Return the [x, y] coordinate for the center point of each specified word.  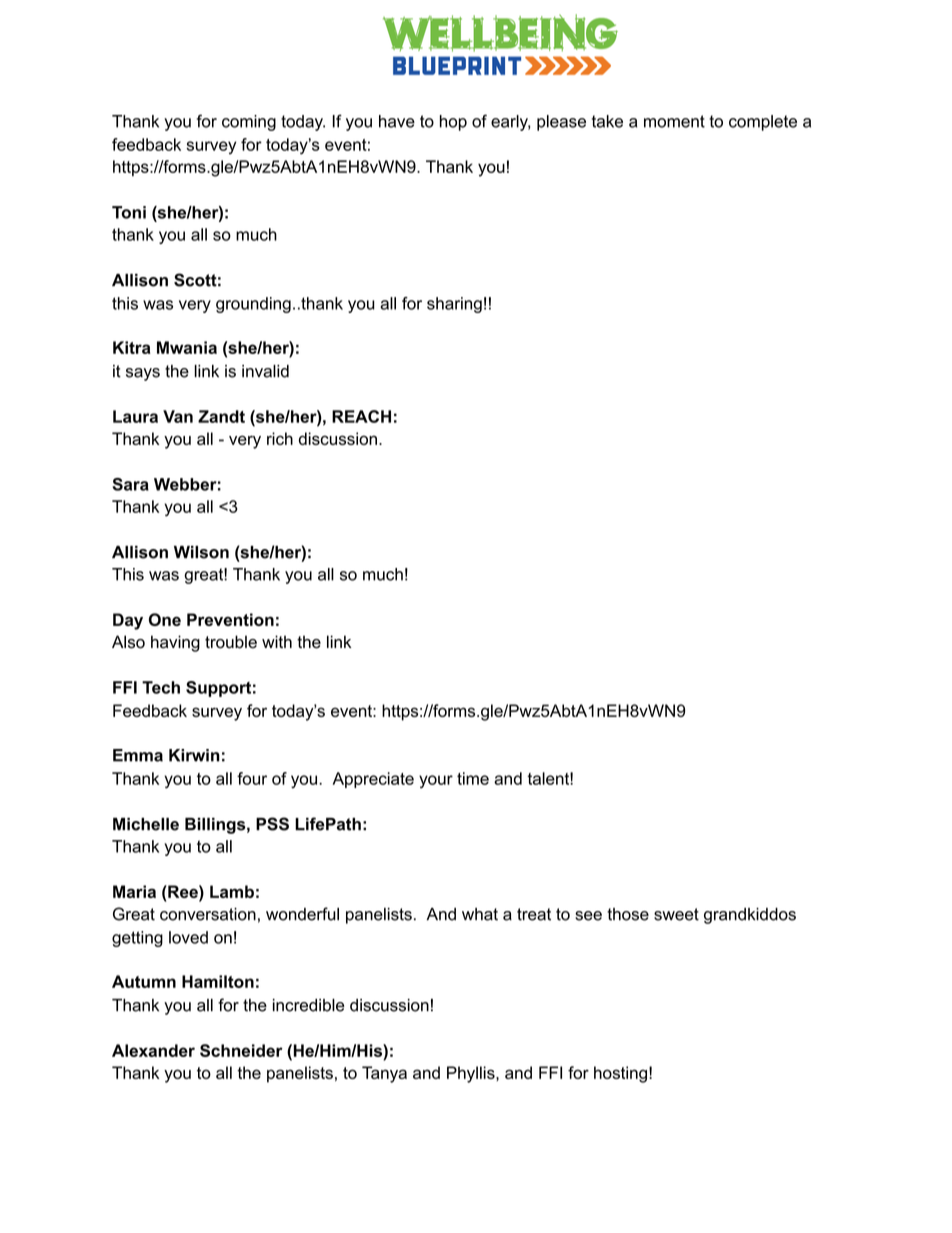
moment [674, 121]
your [436, 782]
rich [280, 438]
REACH [361, 416]
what [480, 914]
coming [249, 123]
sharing [454, 305]
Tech [161, 687]
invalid [265, 371]
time [473, 778]
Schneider [241, 1050]
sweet [676, 914]
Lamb [232, 891]
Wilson [201, 552]
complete [763, 123]
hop [453, 123]
